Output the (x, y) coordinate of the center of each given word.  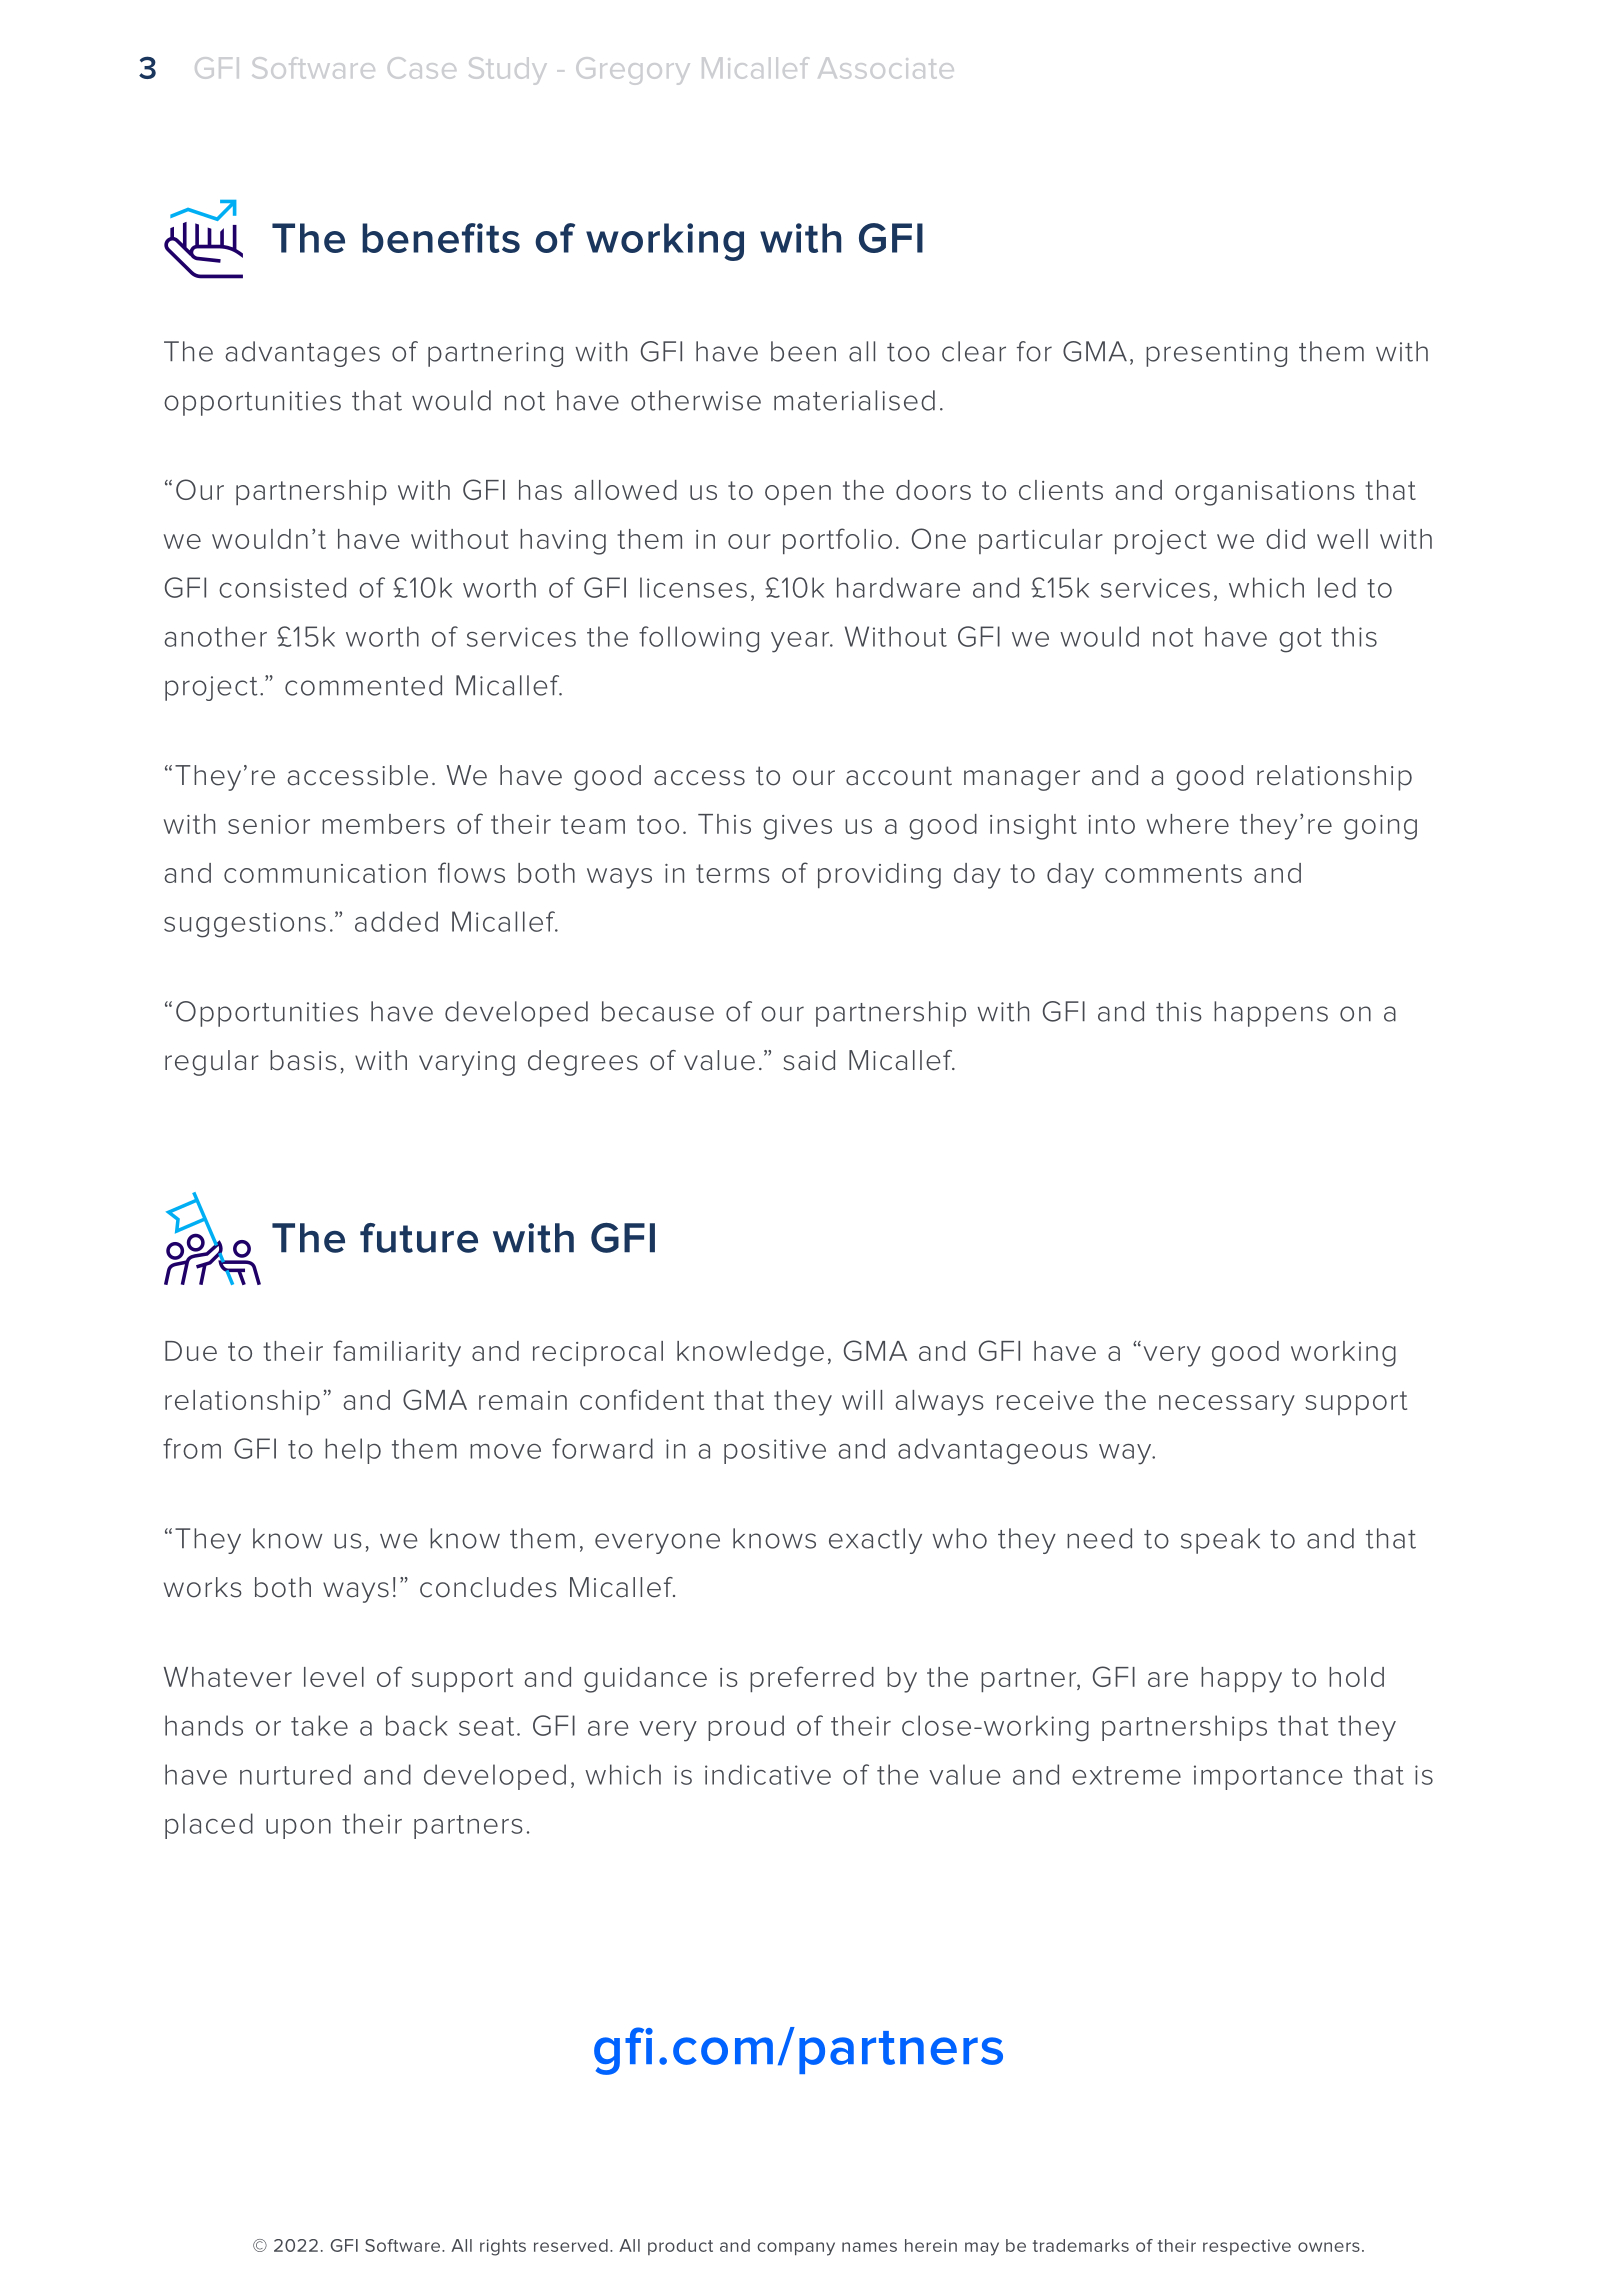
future (419, 1238)
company (796, 2249)
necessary (1227, 1405)
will (862, 1400)
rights (503, 2247)
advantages (302, 354)
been (803, 351)
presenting (1216, 354)
